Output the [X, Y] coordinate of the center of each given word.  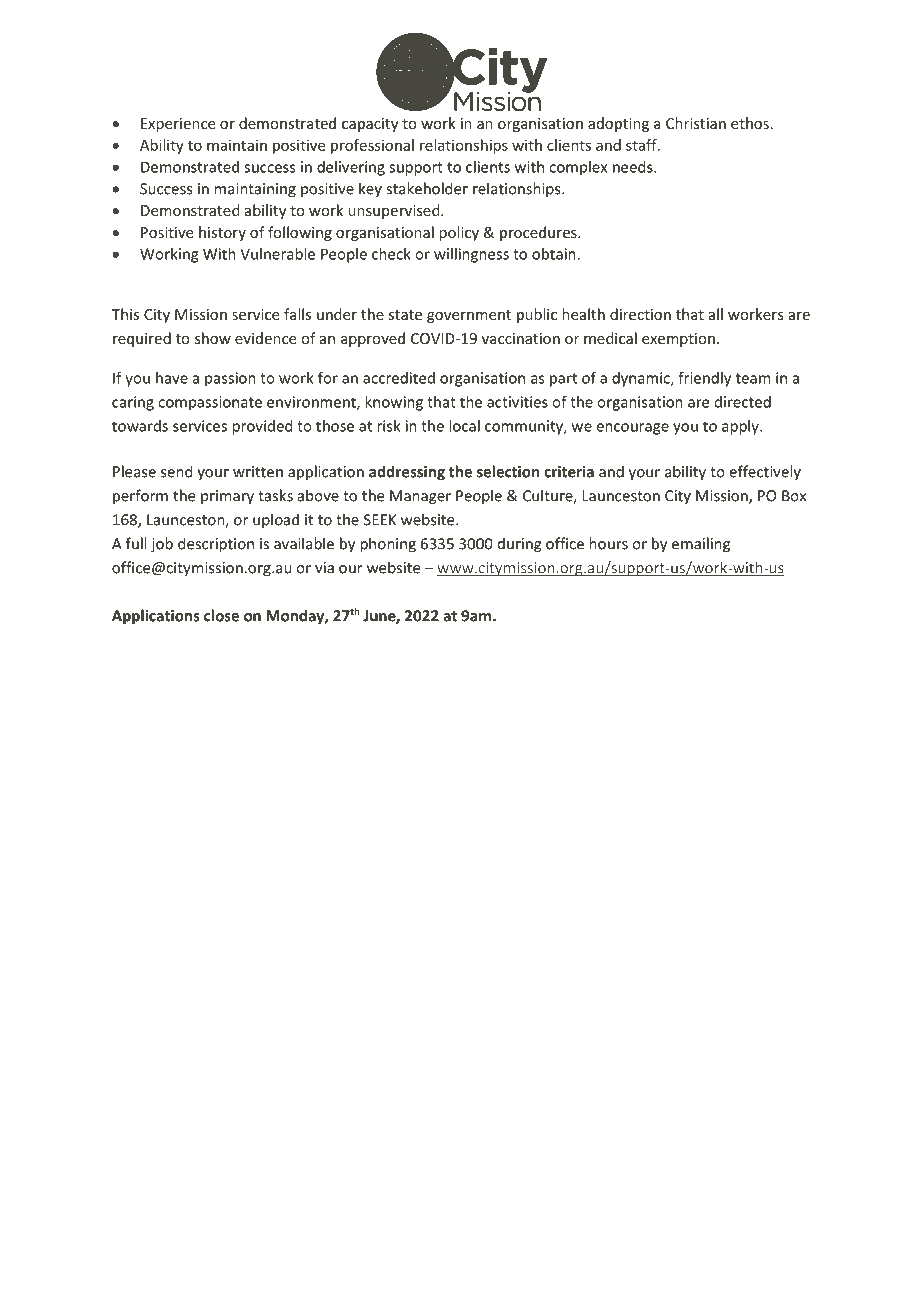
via [324, 568]
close [221, 615]
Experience [178, 125]
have [172, 378]
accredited [399, 378]
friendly [704, 379]
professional [372, 146]
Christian [696, 123]
